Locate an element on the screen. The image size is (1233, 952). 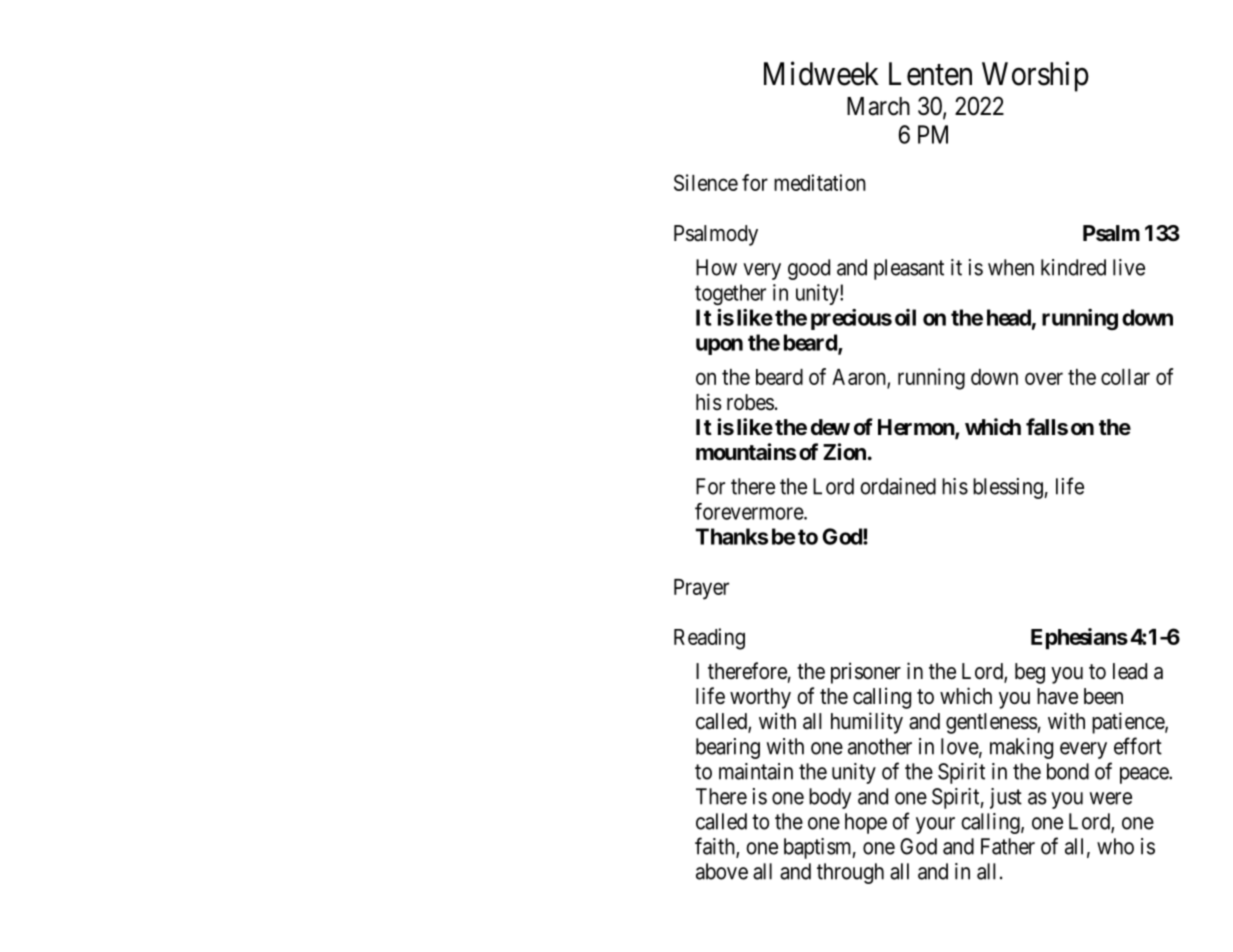
Prayer is located at coordinates (701, 589).
